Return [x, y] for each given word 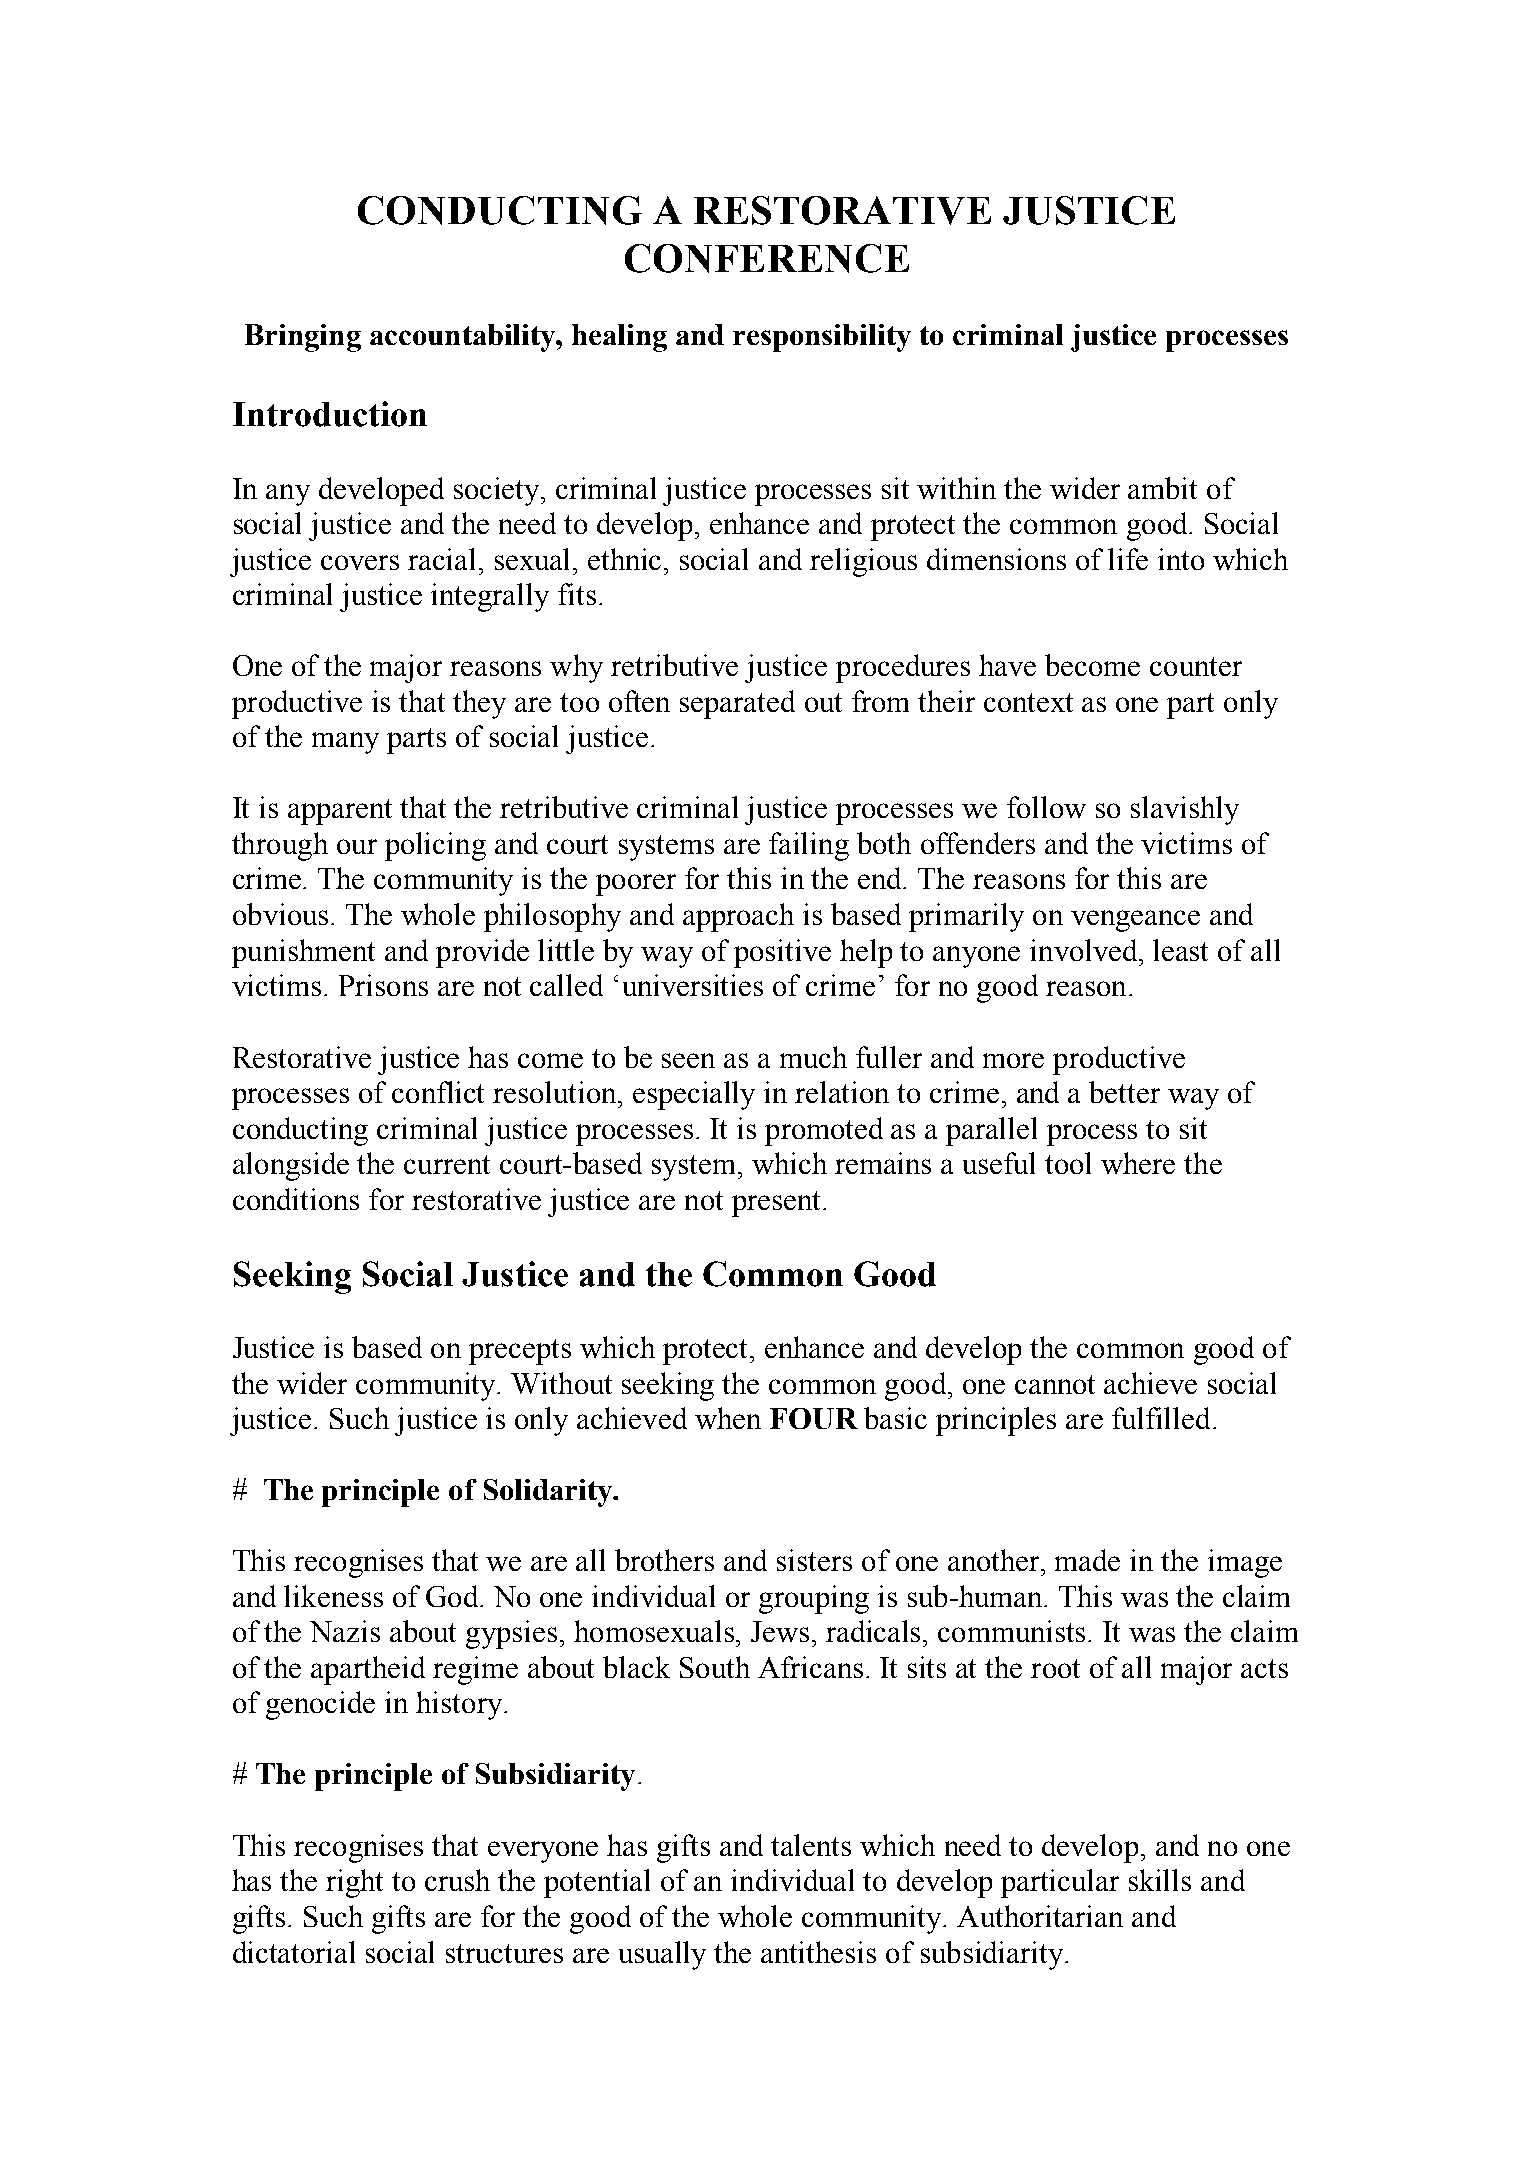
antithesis [818, 1952]
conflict [438, 1092]
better [1124, 1092]
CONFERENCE [767, 258]
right [354, 1883]
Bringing [303, 338]
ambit [1162, 488]
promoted [824, 1131]
